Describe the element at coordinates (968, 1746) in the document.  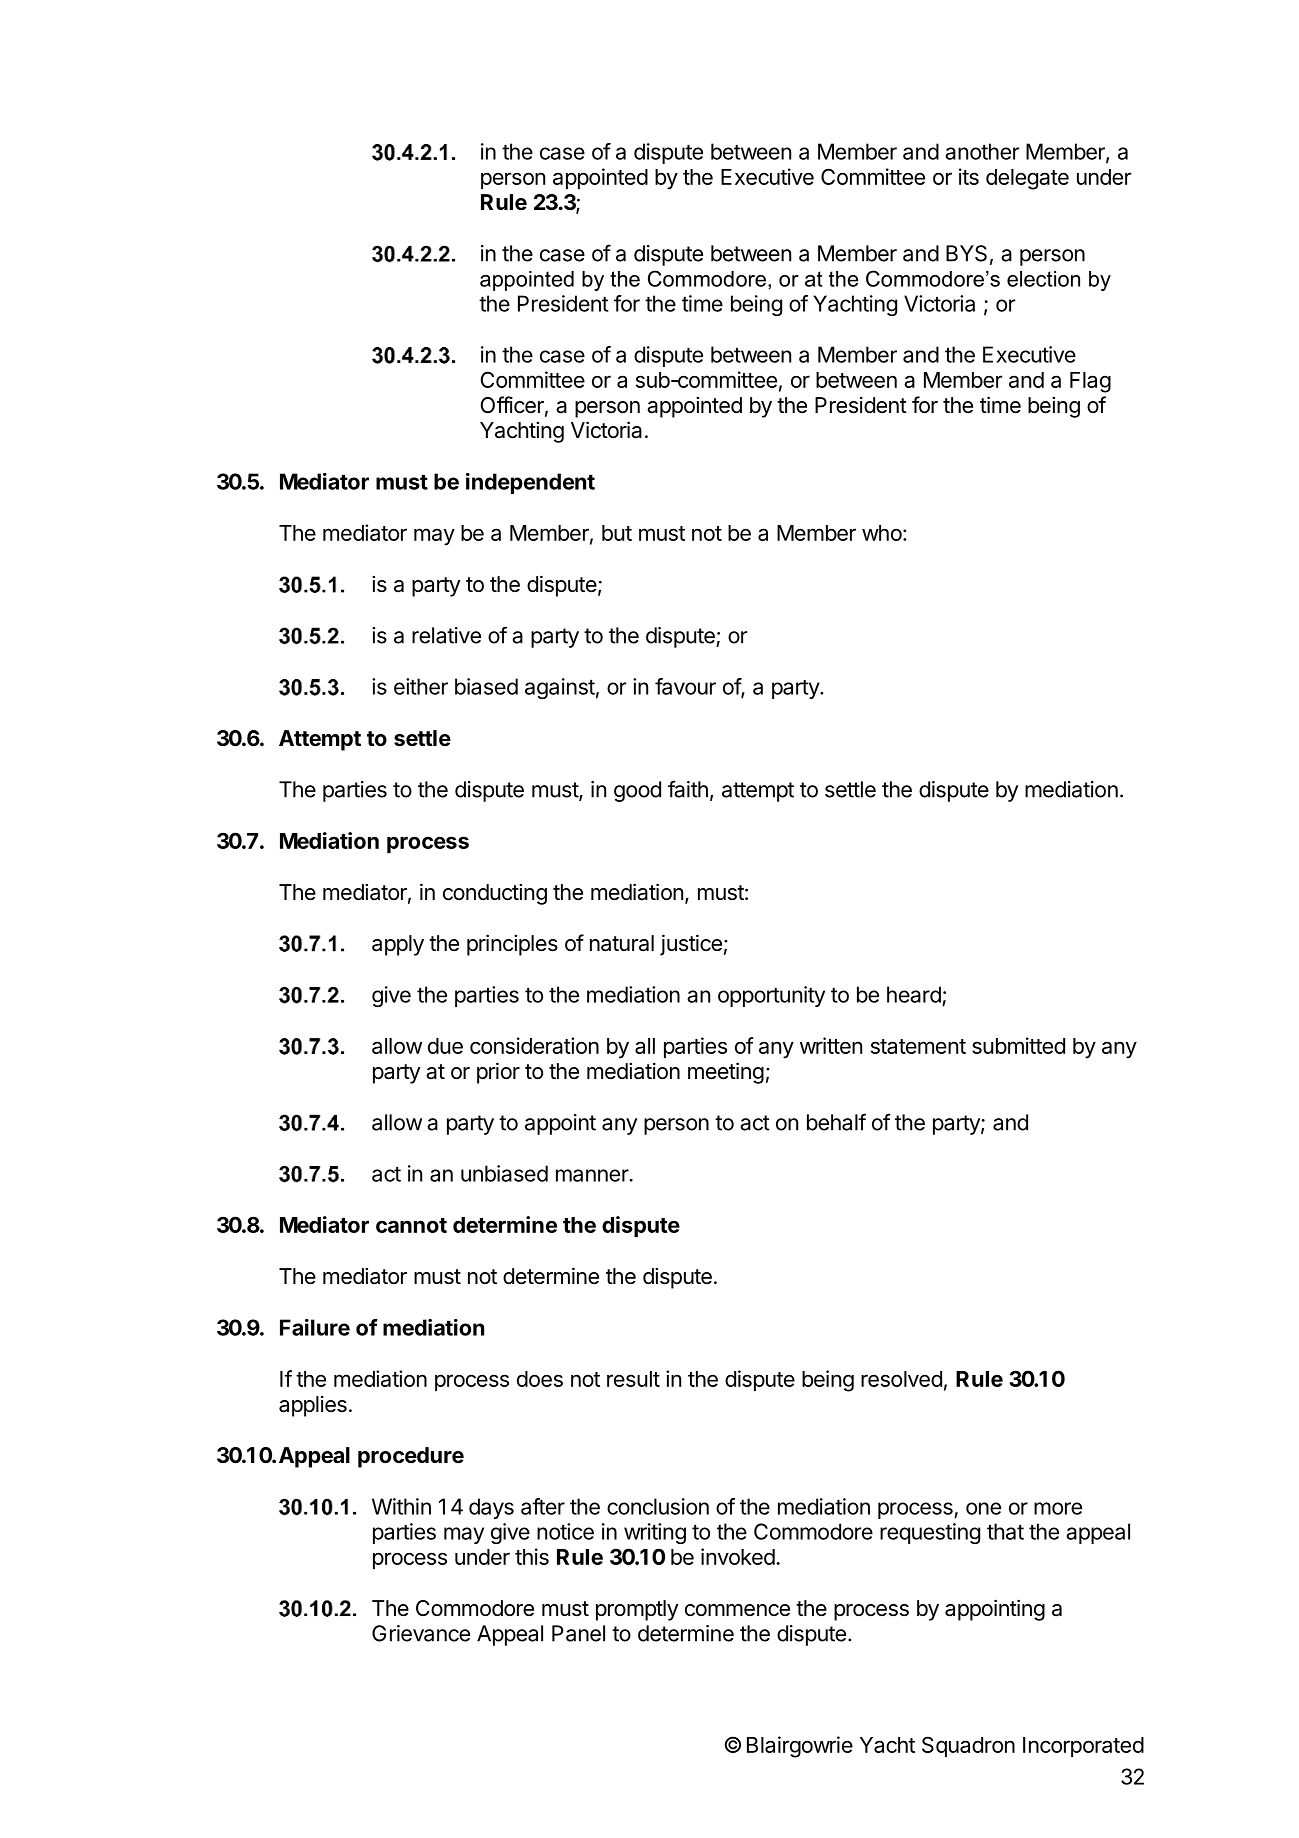
I see `Squadron` at that location.
